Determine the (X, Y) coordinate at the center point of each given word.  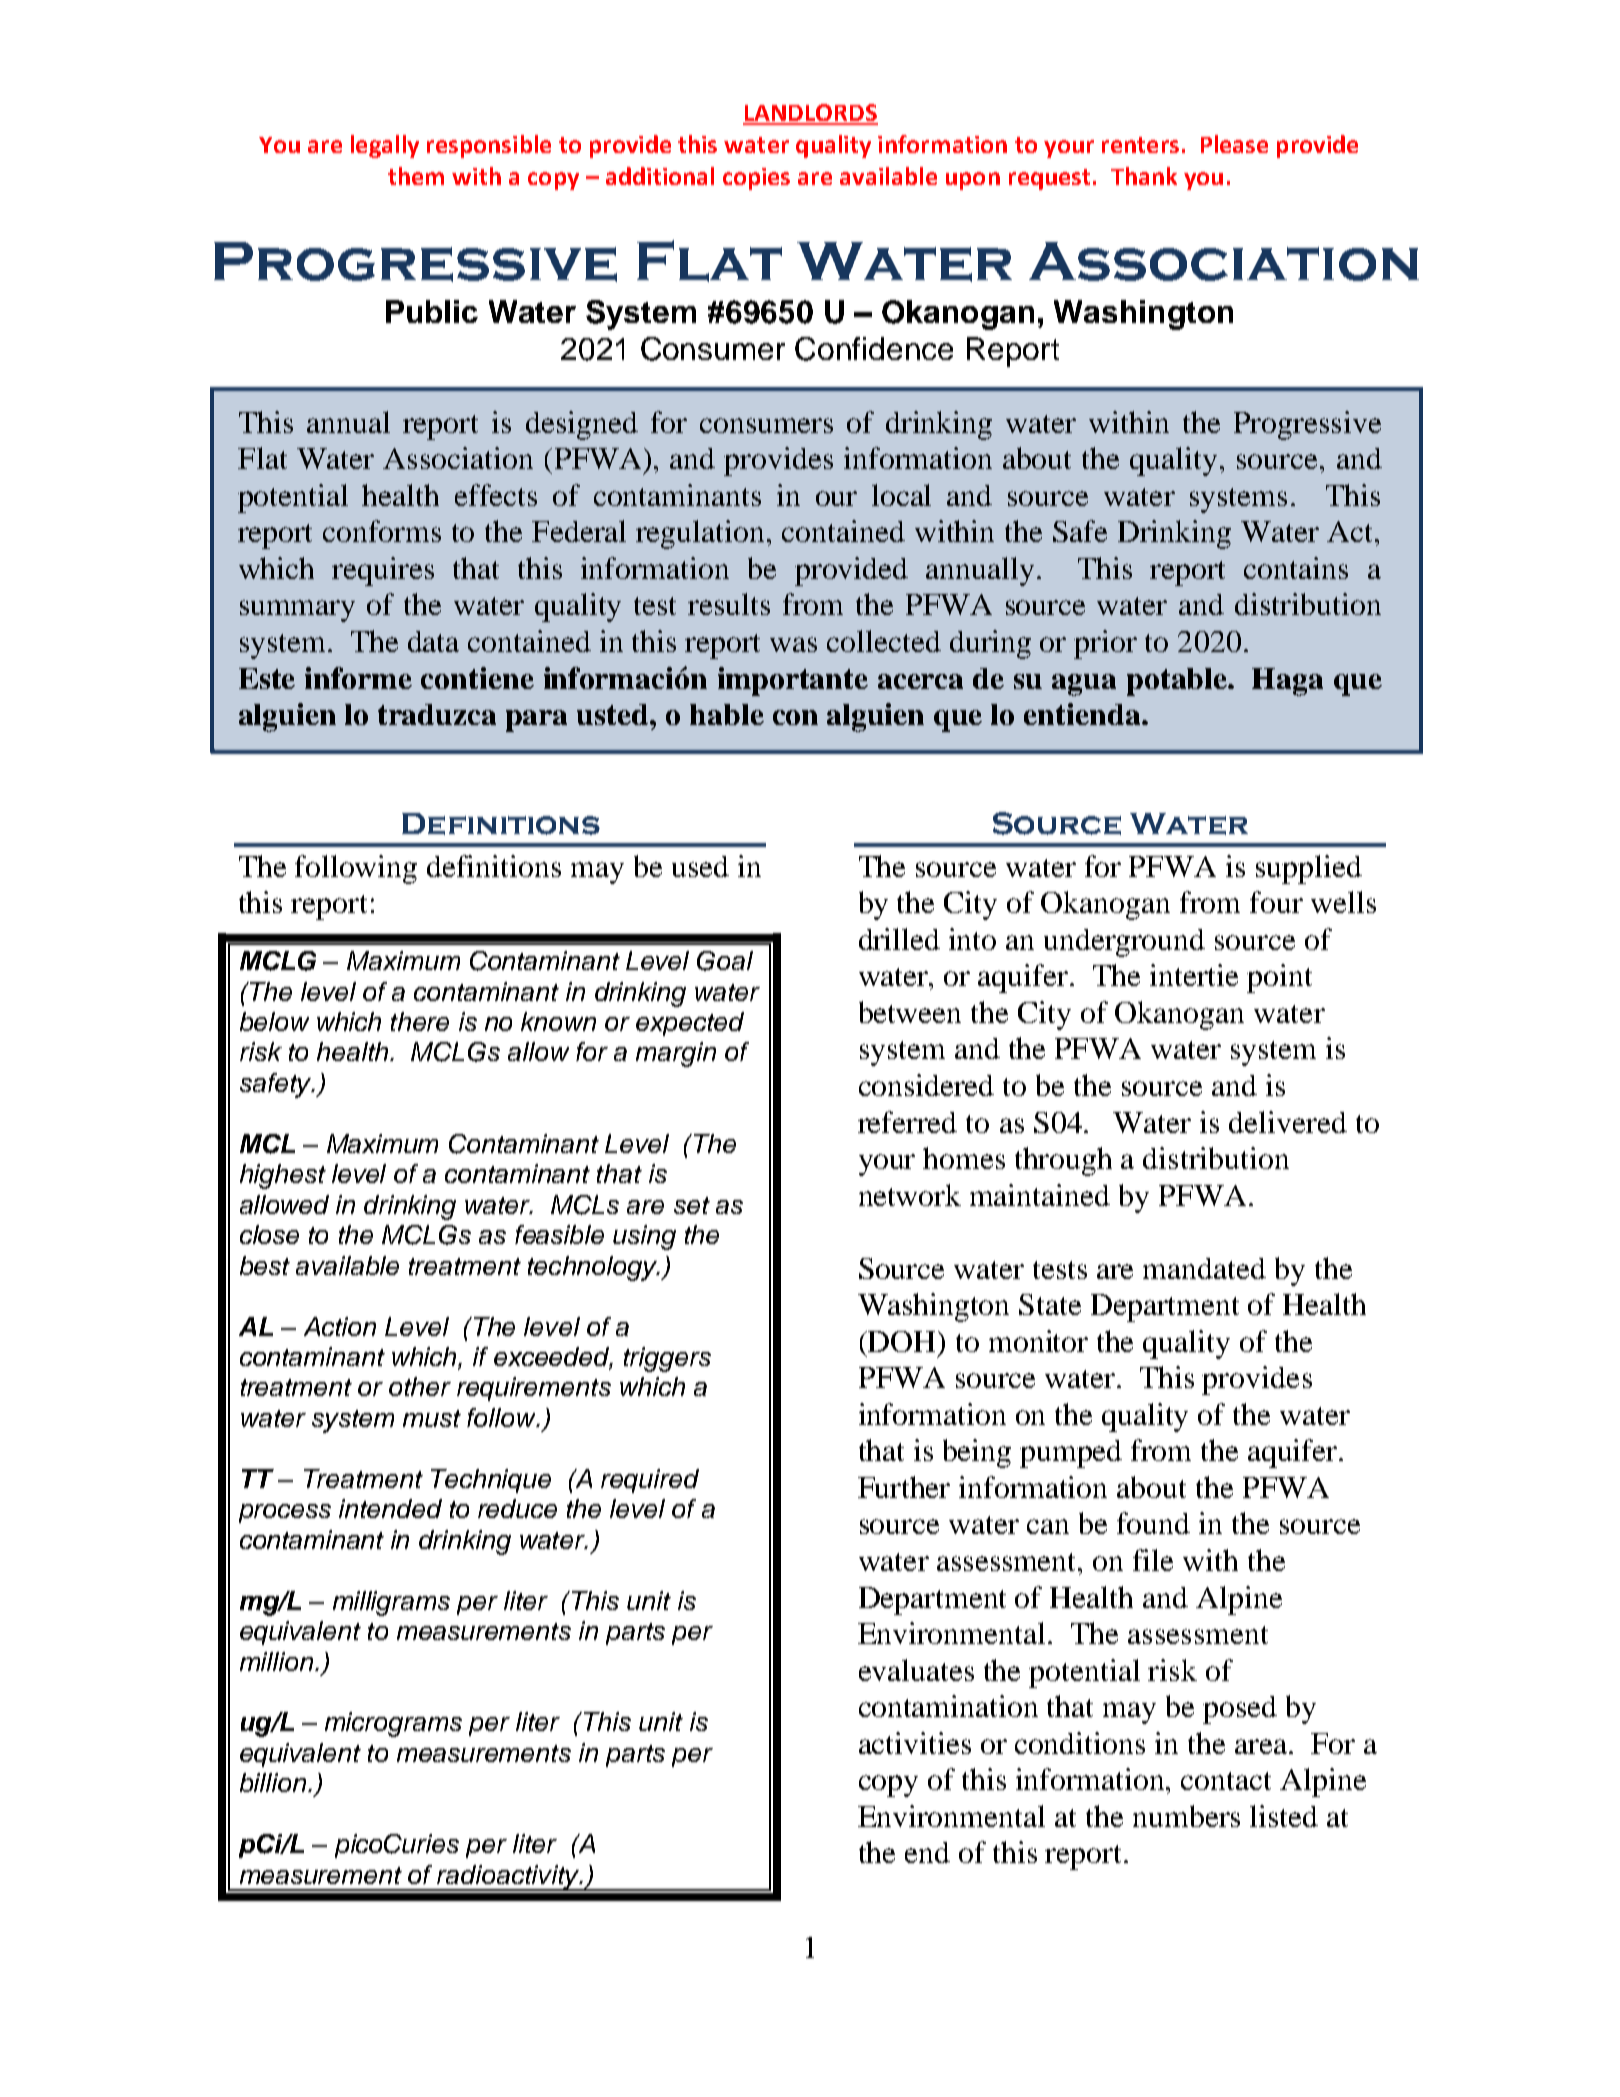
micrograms (393, 1724)
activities (915, 1743)
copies (756, 179)
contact (1226, 1781)
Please (1234, 144)
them (416, 176)
